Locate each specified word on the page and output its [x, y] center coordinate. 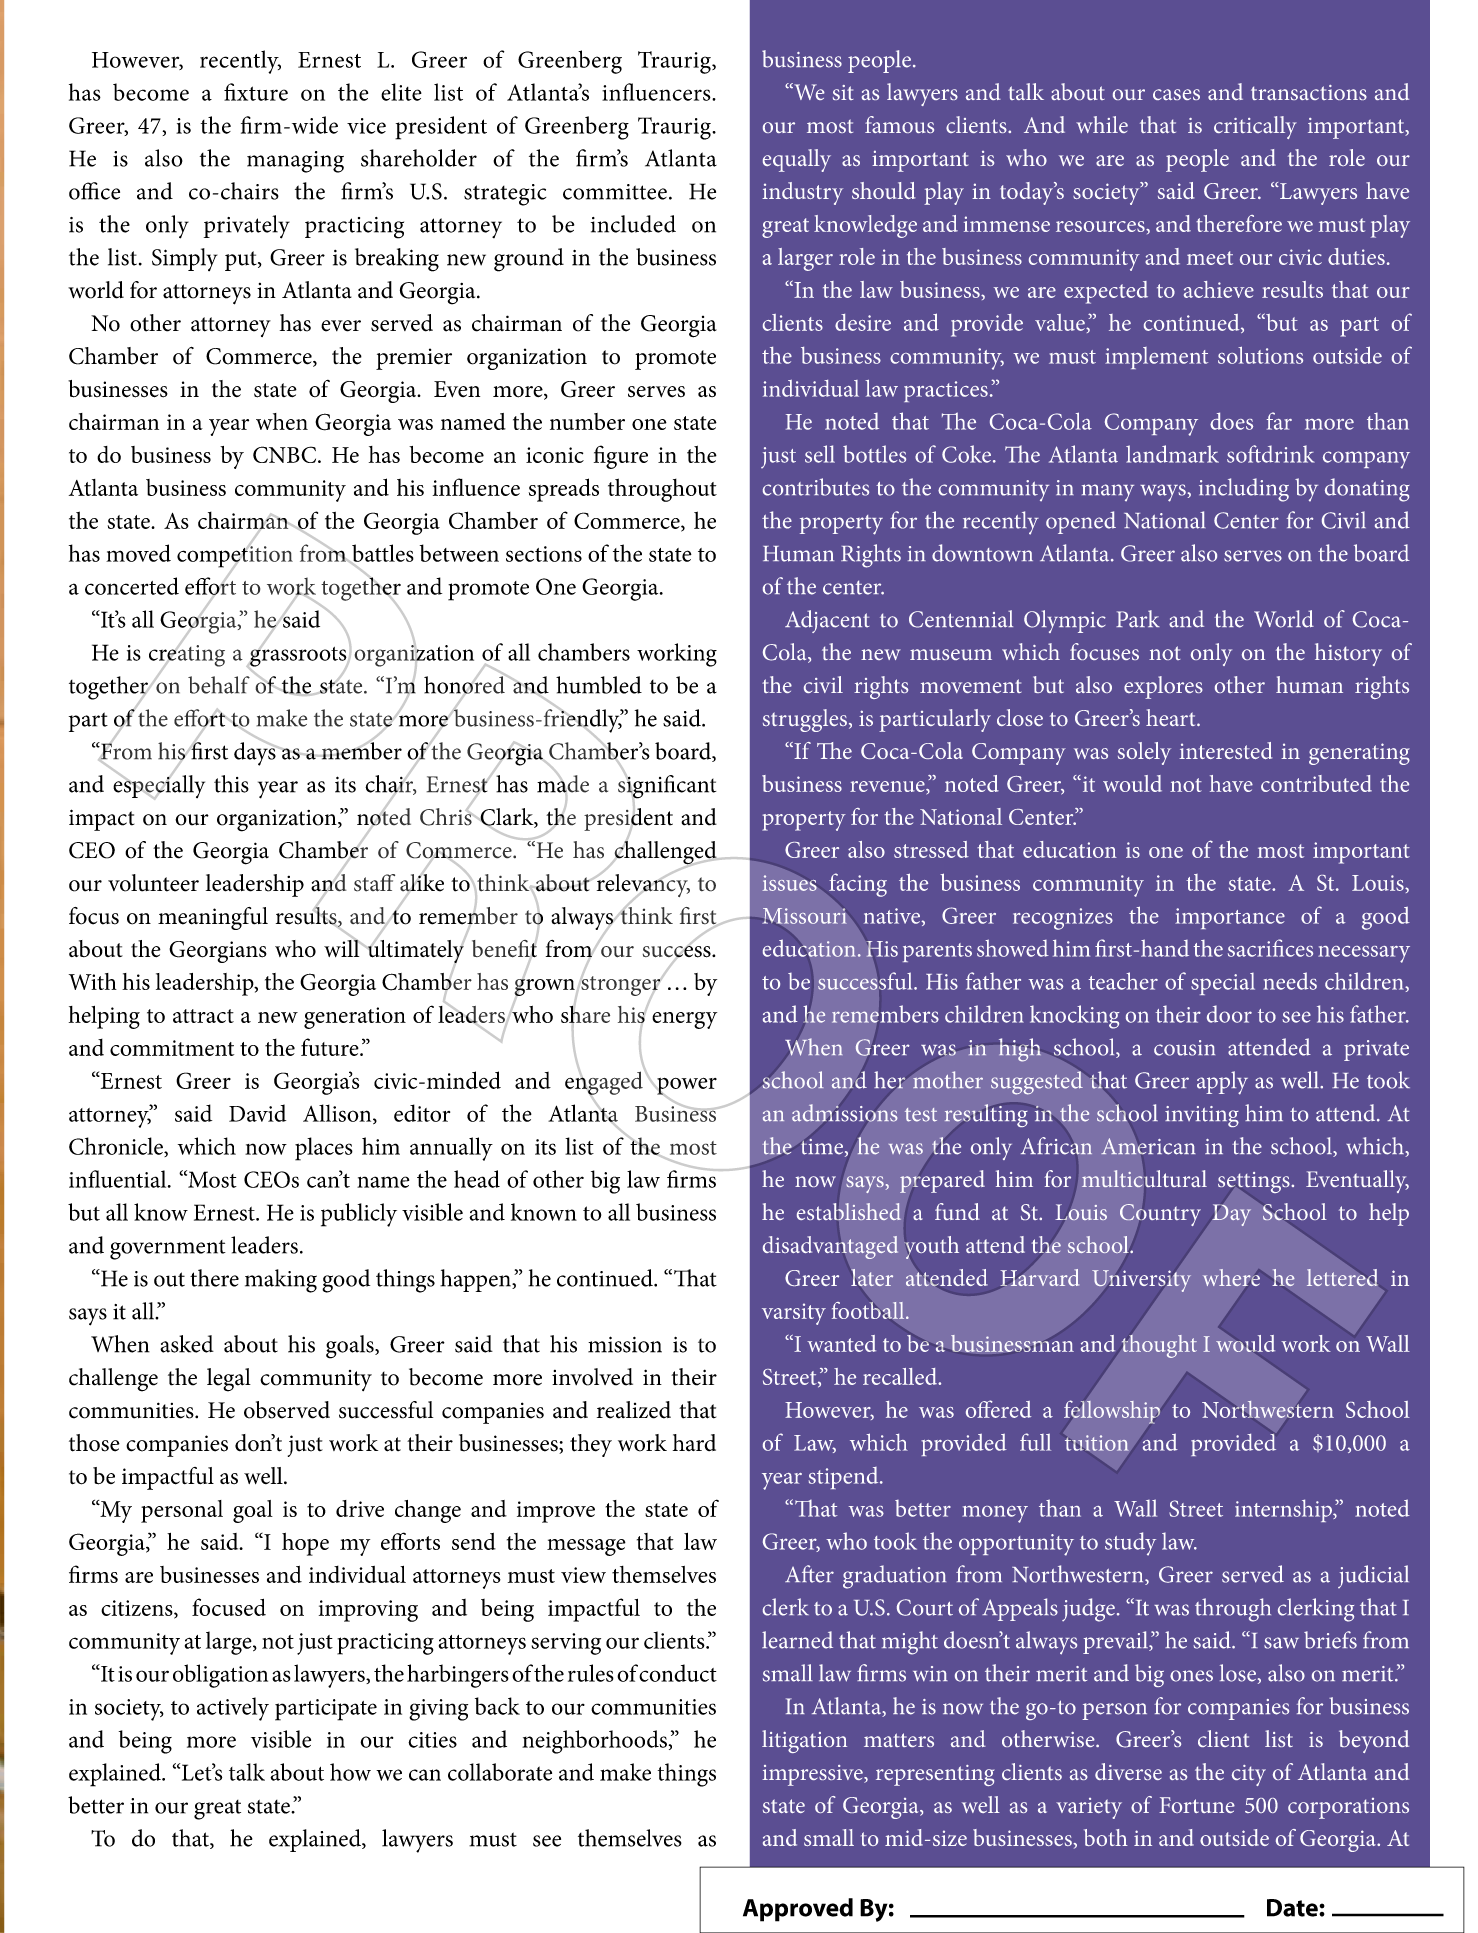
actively [233, 1709]
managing [295, 162]
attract [203, 1016]
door [1229, 1014]
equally [797, 160]
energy [684, 1020]
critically [1255, 127]
